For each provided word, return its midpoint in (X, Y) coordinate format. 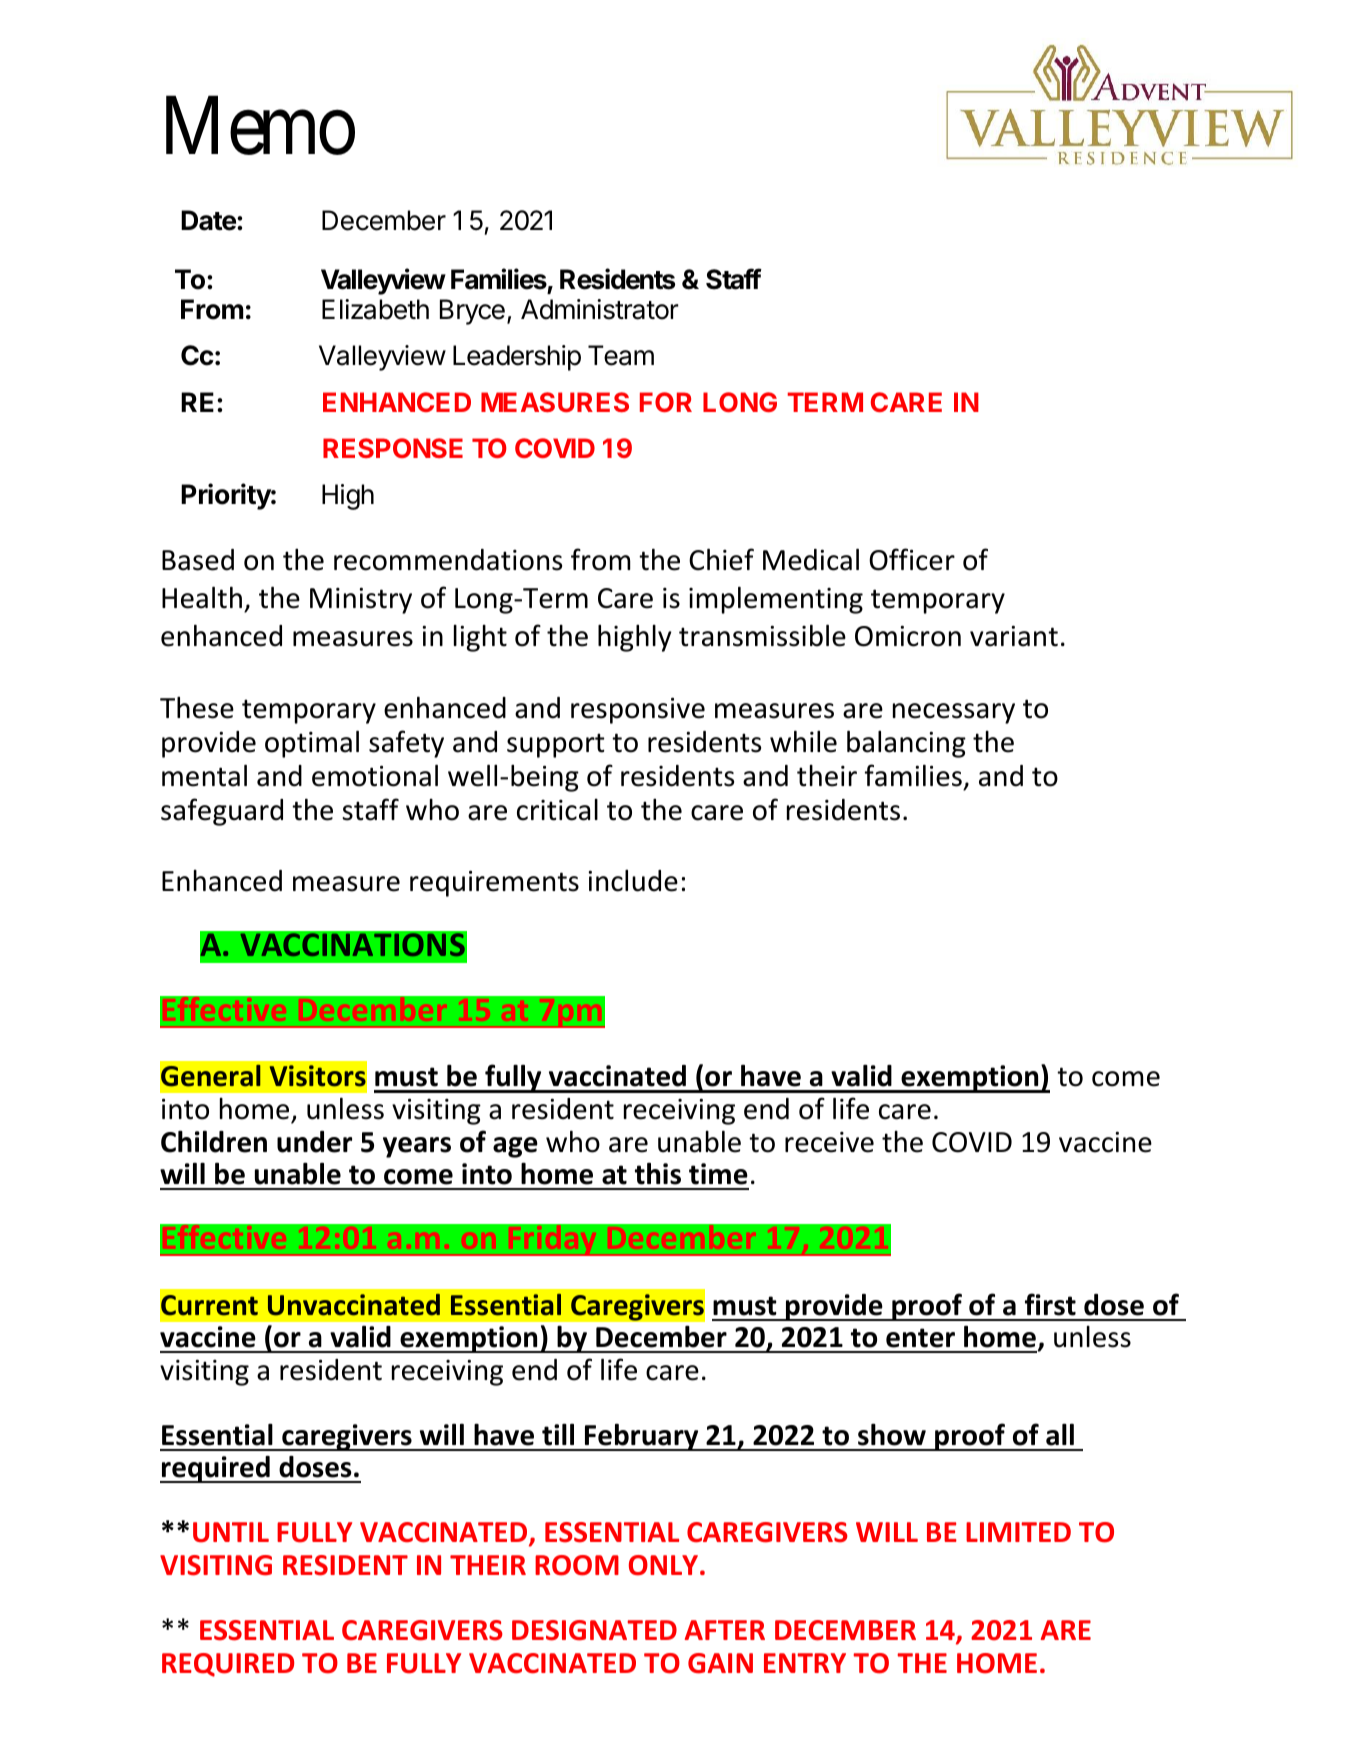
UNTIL (231, 1532)
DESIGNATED (594, 1630)
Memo (260, 127)
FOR (666, 402)
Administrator (600, 309)
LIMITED (1018, 1532)
